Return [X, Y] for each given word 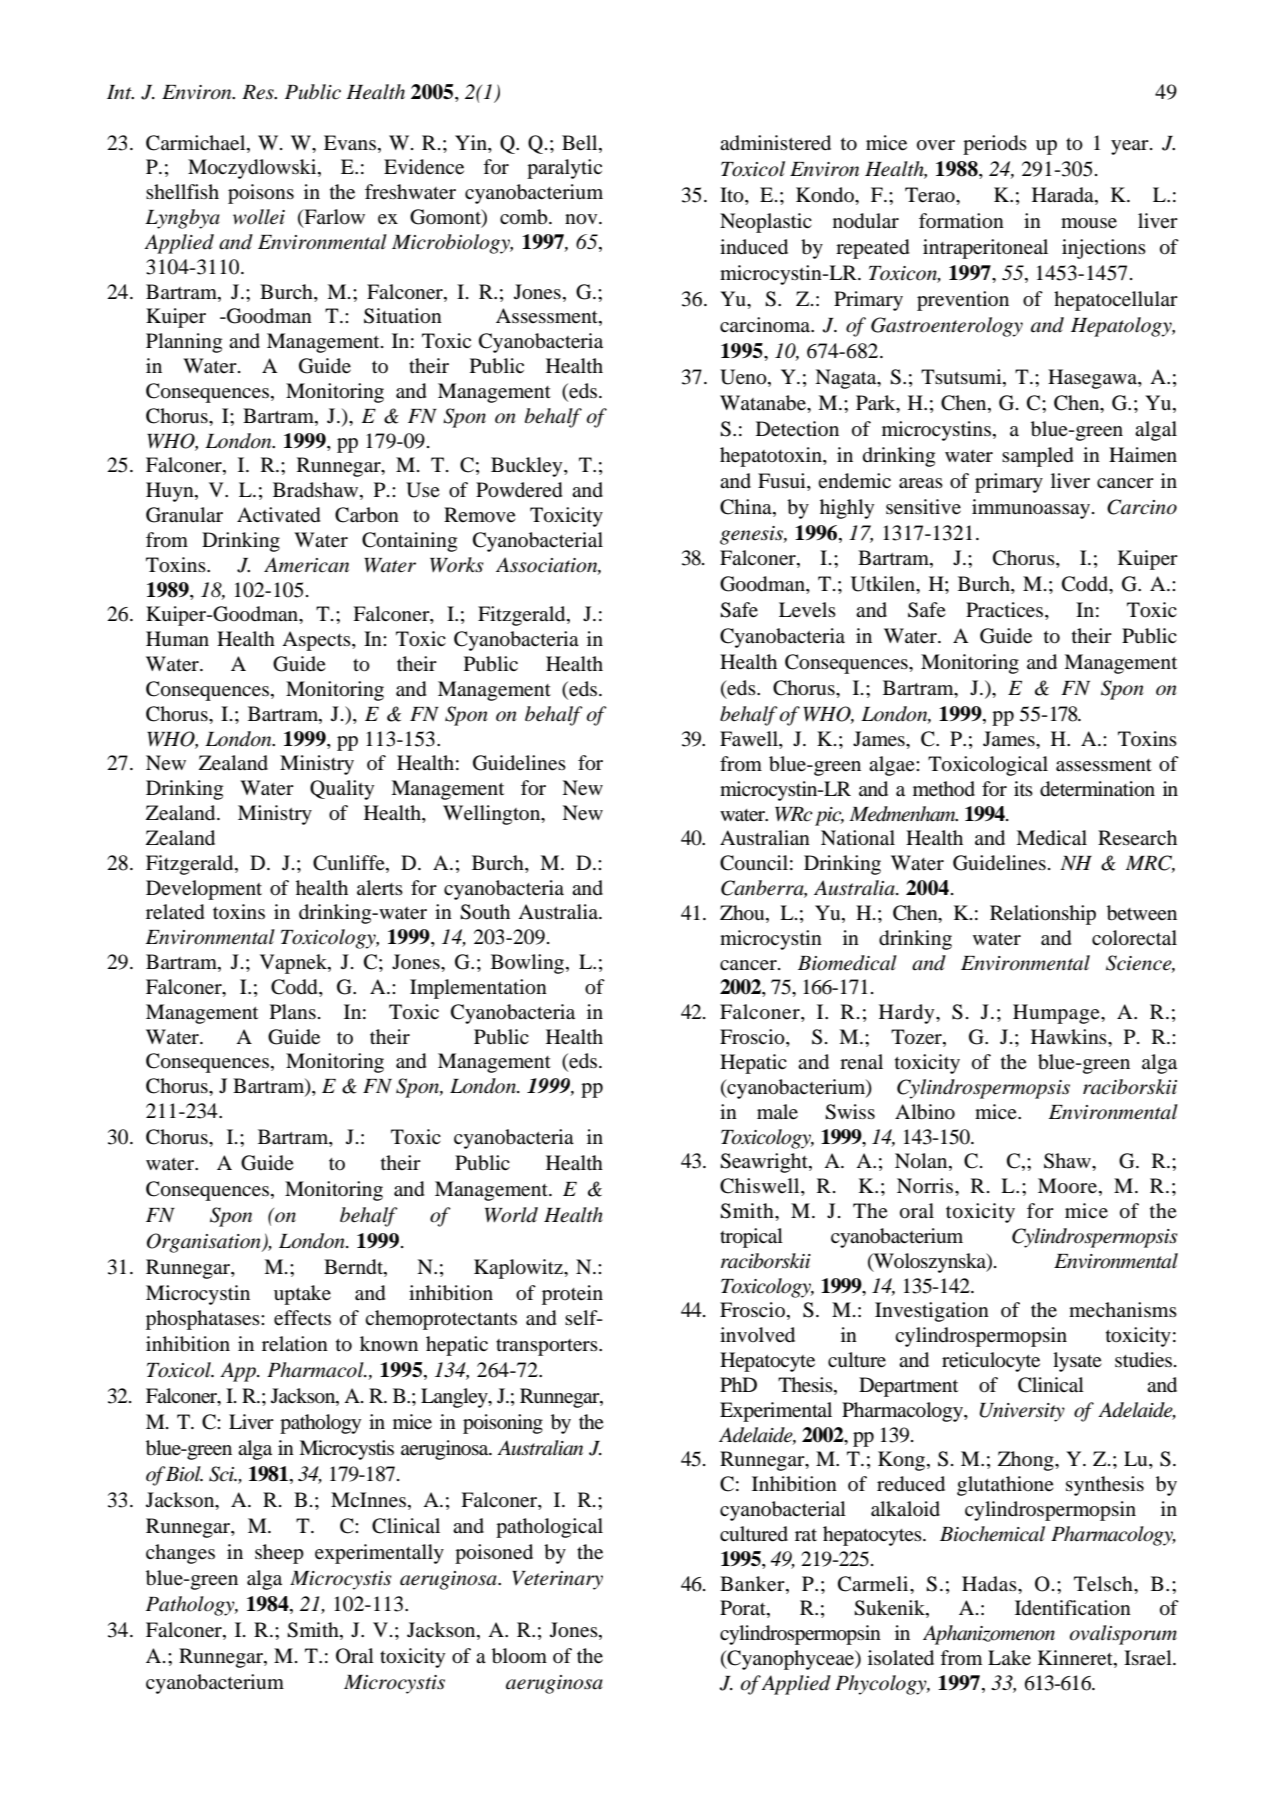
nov [582, 219]
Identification [1073, 1608]
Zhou [743, 914]
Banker [753, 1584]
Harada [1064, 196]
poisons [261, 194]
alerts [380, 888]
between [1142, 913]
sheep [279, 1554]
